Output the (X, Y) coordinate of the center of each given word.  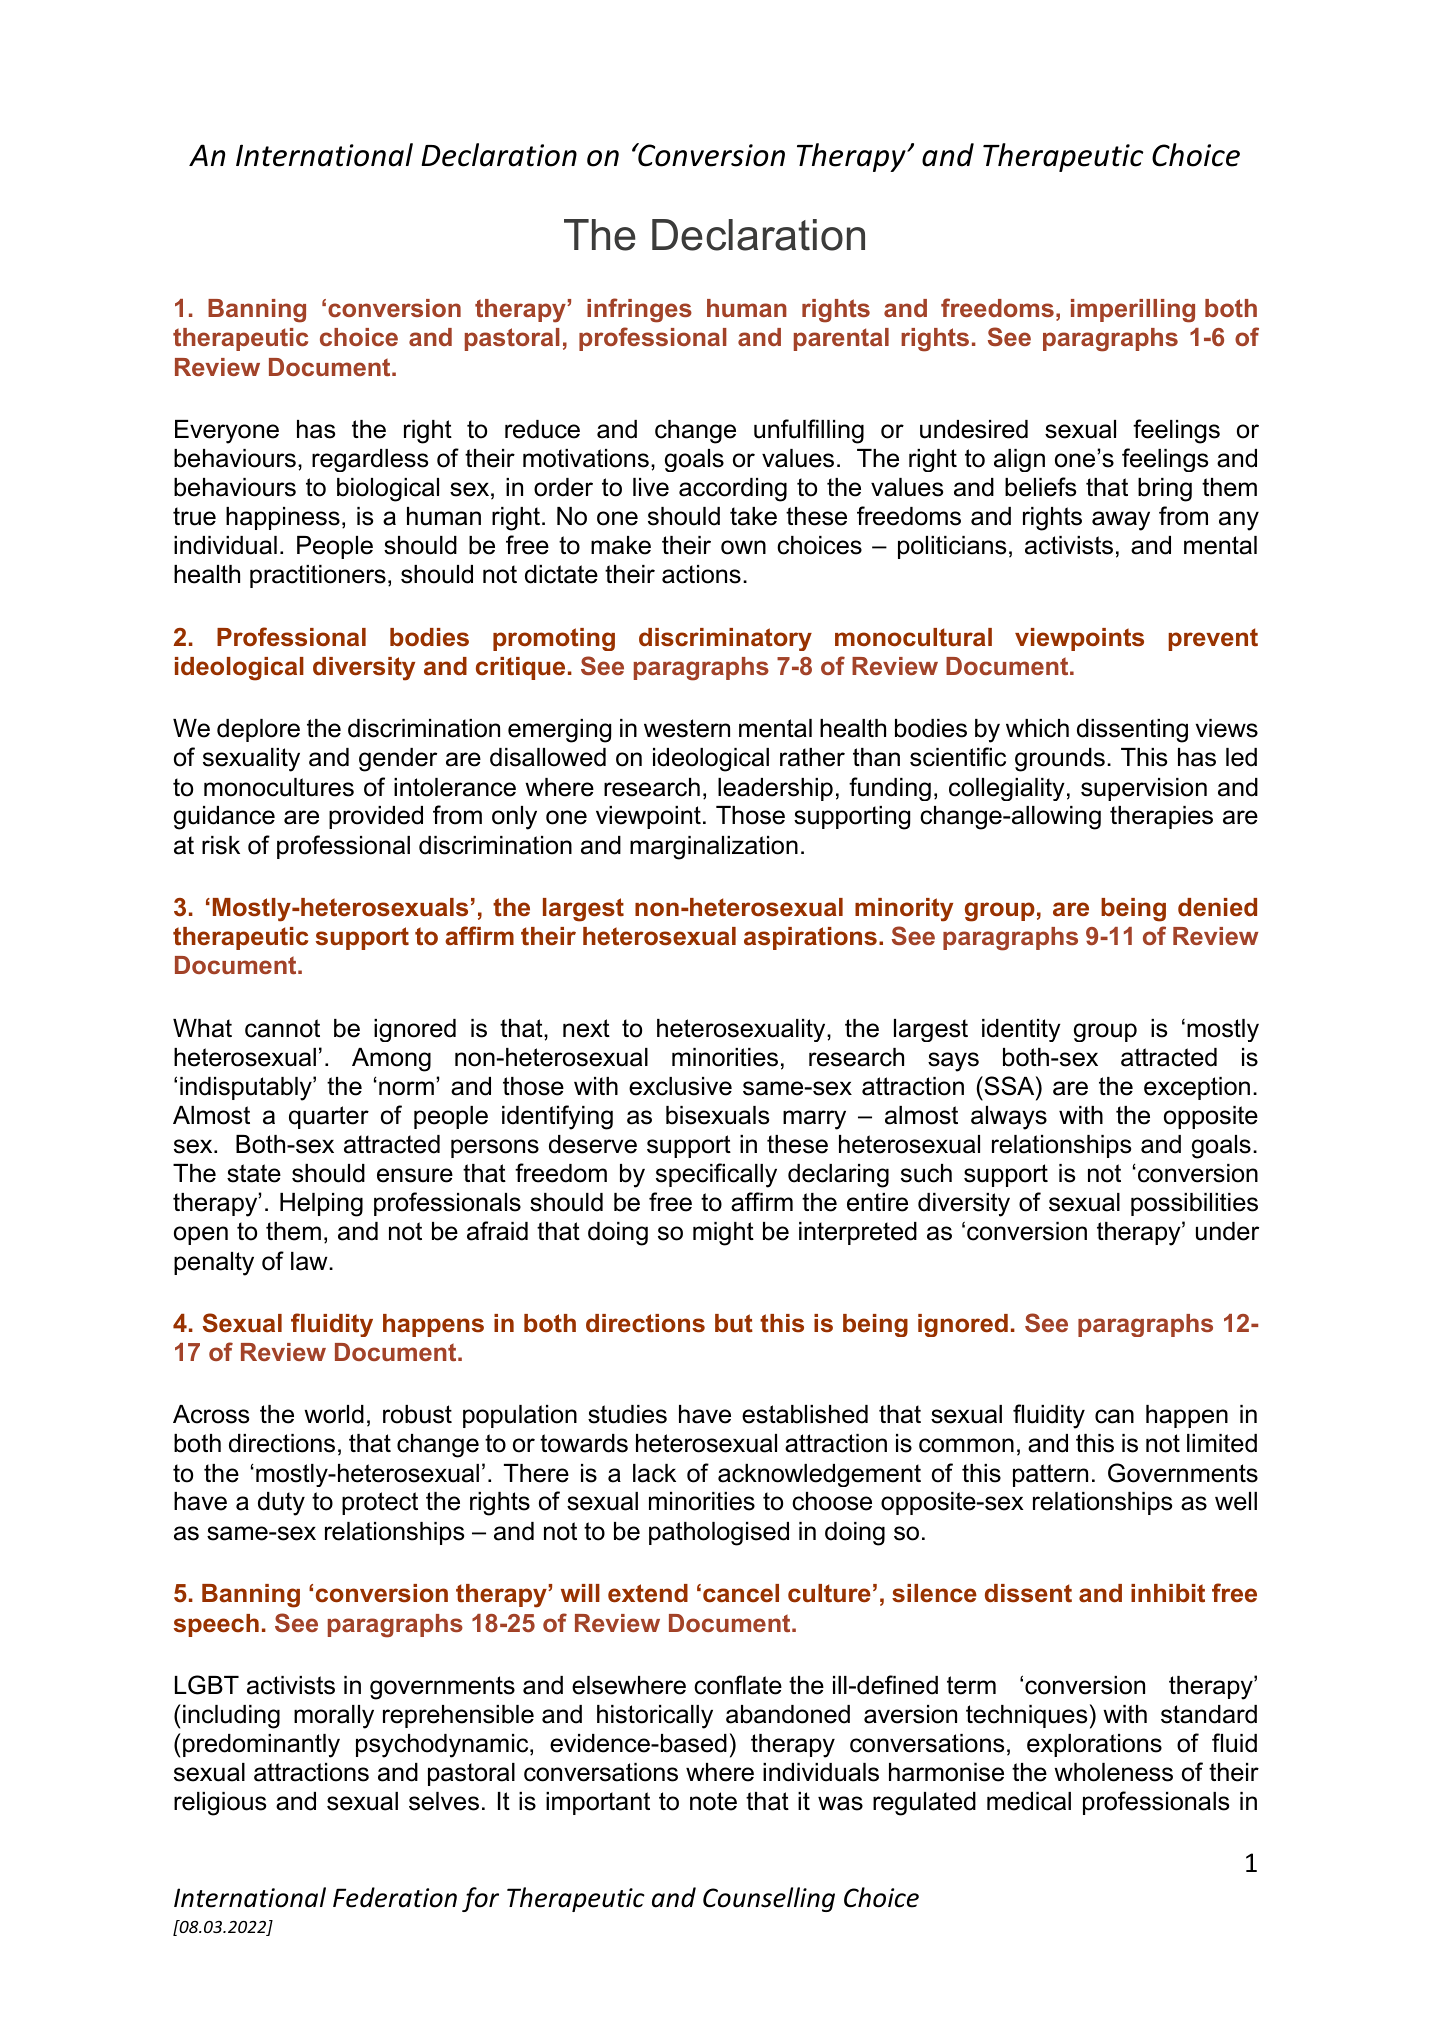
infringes (639, 310)
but (734, 1323)
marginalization (714, 848)
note (713, 1801)
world (334, 1414)
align (1019, 460)
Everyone (227, 432)
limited (1222, 1443)
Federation (395, 1897)
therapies (1161, 817)
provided (376, 817)
